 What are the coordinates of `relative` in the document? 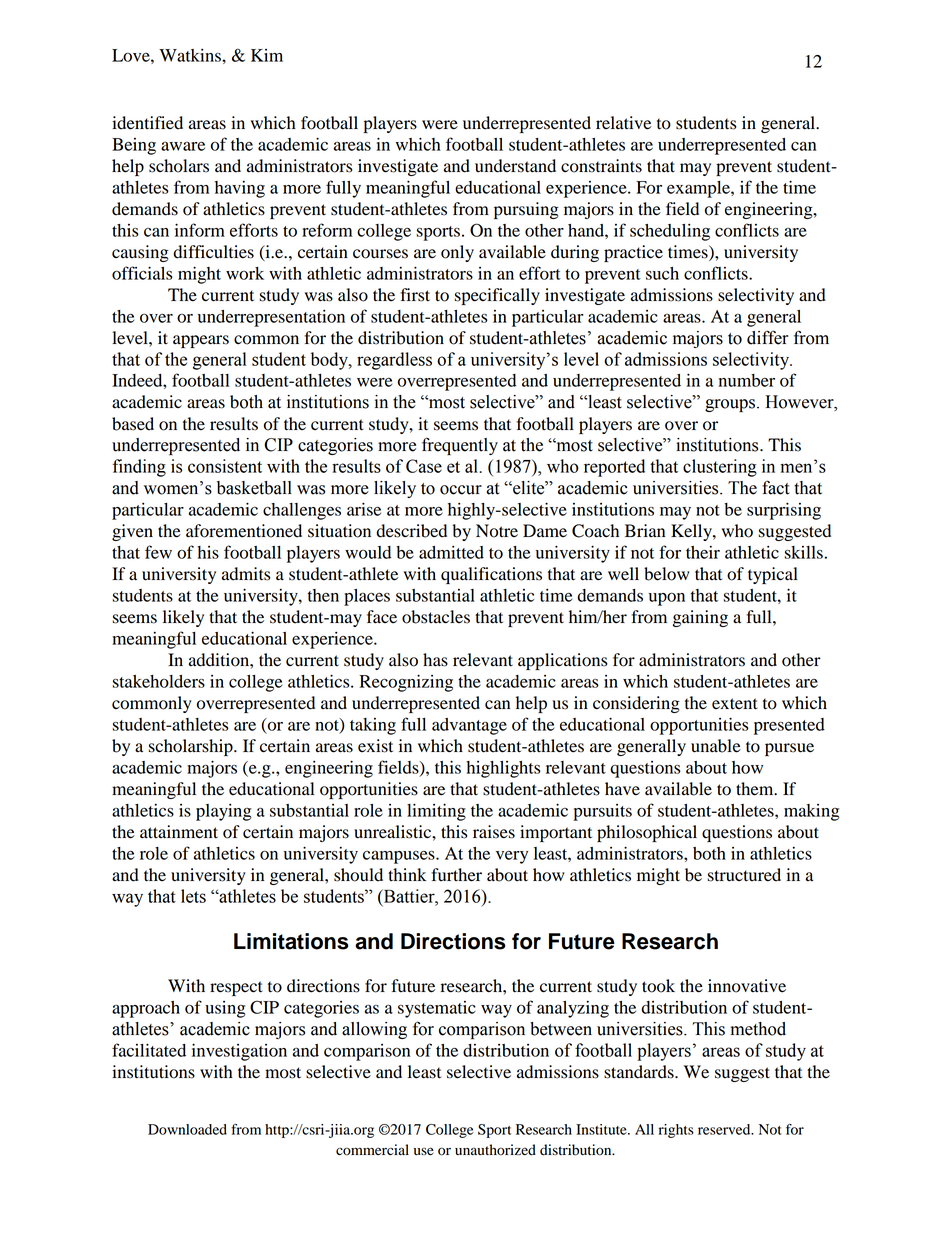 It's located at (623, 123).
